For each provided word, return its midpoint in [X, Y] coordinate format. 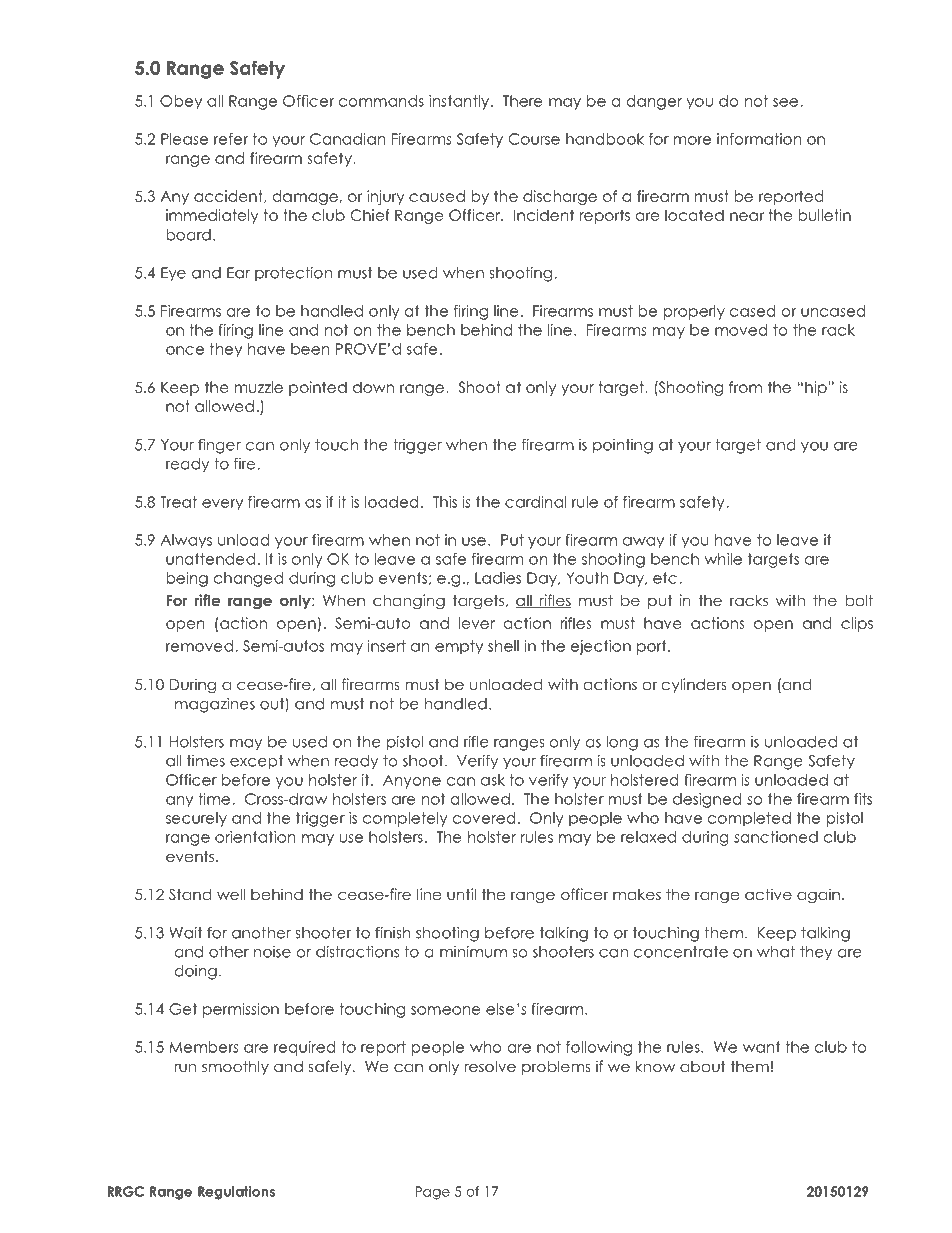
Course [534, 139]
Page [432, 1193]
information [759, 139]
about [703, 1066]
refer [231, 139]
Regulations [236, 1193]
